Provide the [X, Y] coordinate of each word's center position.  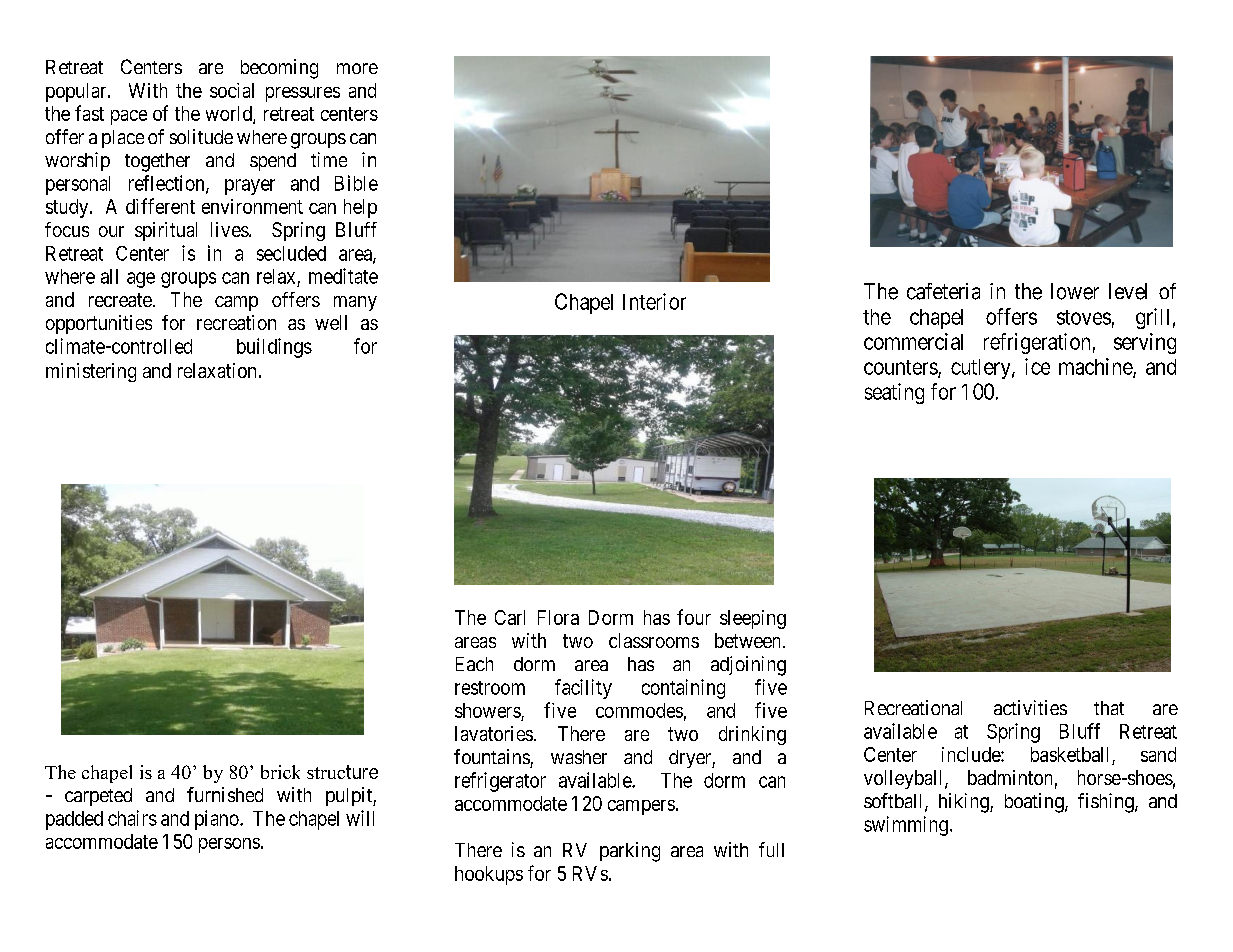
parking [630, 852]
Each [474, 664]
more [357, 68]
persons [229, 845]
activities [1030, 707]
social [232, 90]
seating [894, 393]
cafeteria [943, 291]
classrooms [654, 640]
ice [1037, 366]
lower [1075, 291]
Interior [654, 301]
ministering [91, 372]
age [141, 280]
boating [1035, 803]
